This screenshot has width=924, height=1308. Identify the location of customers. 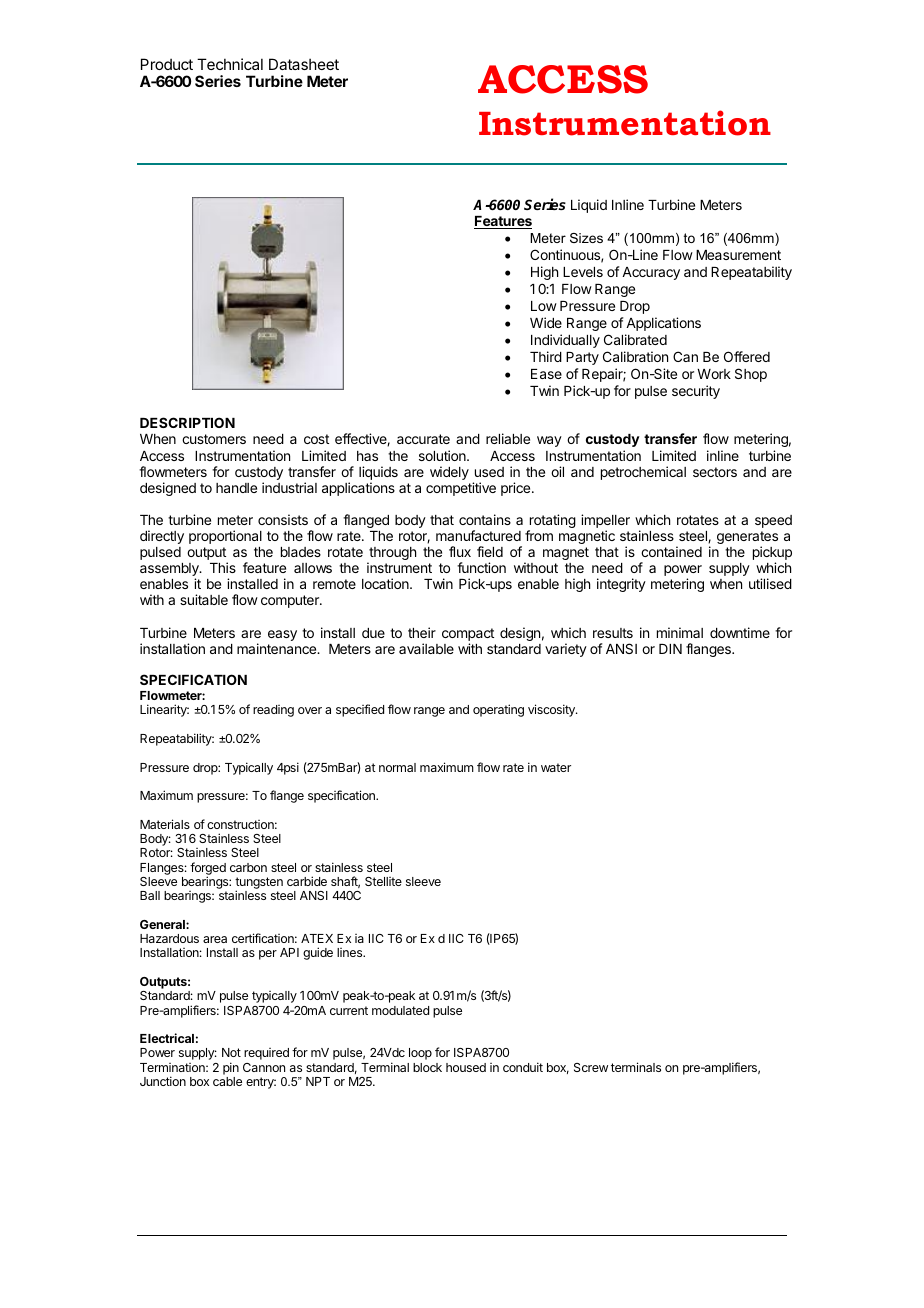
(214, 439).
